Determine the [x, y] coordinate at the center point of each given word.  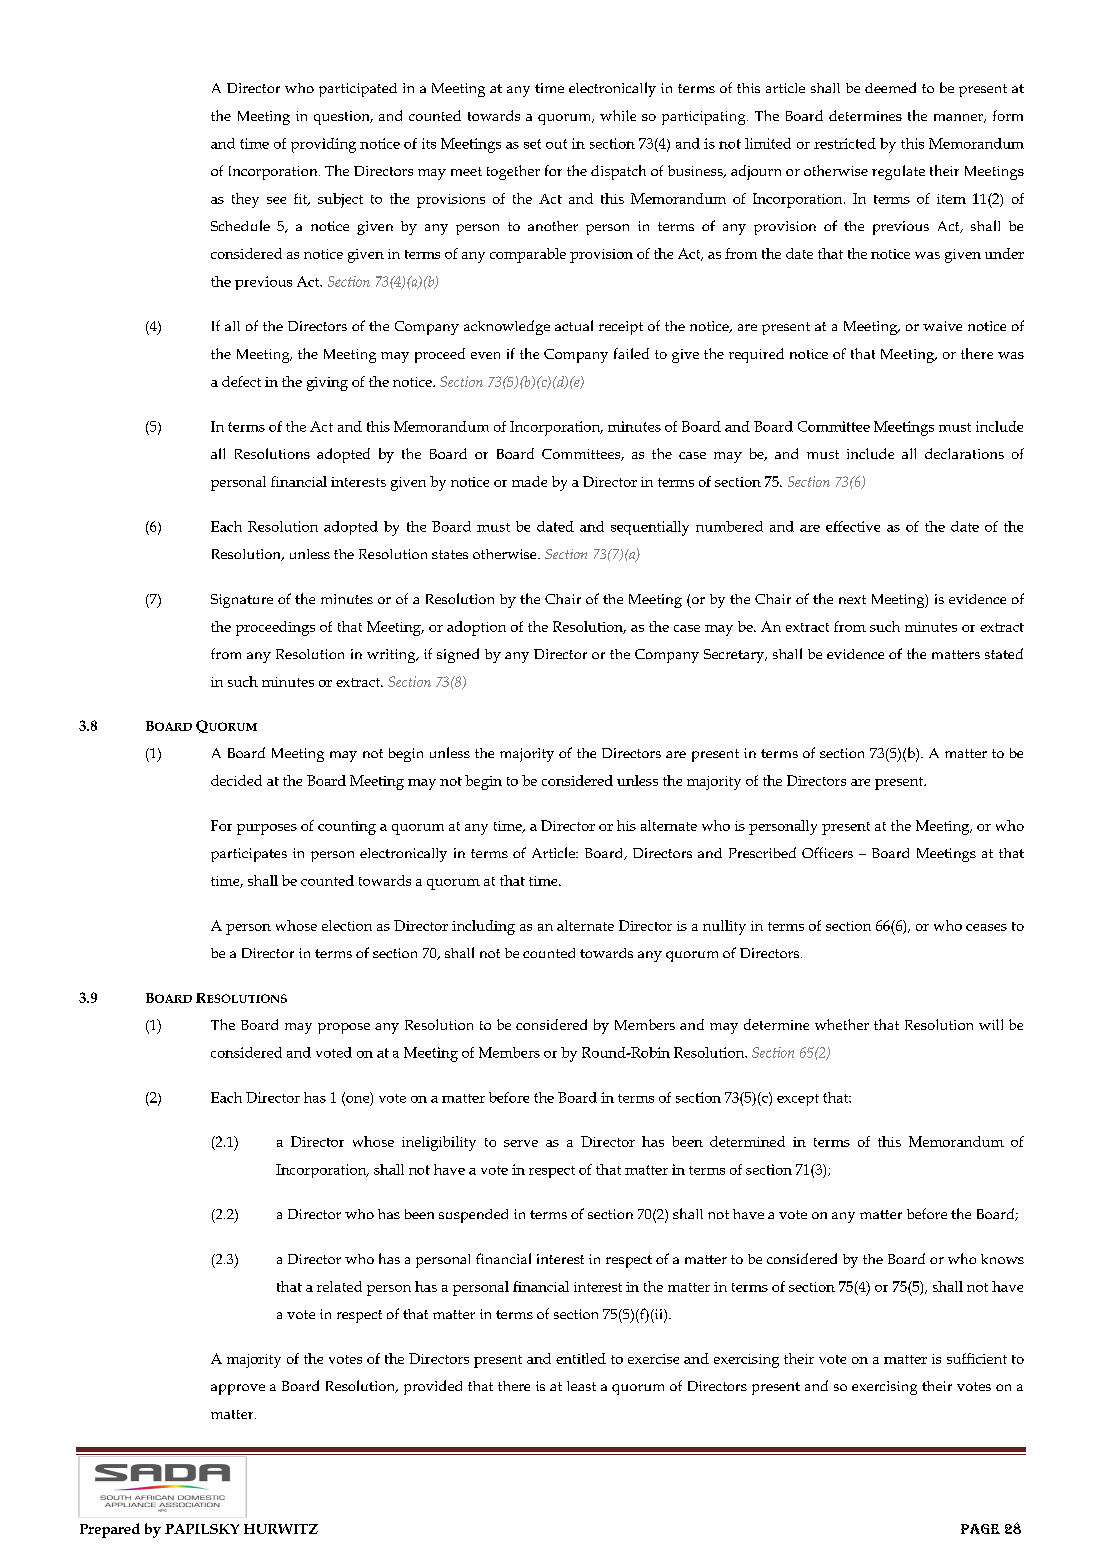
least [581, 1386]
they [245, 200]
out [556, 144]
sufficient [977, 1358]
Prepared [110, 1530]
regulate [898, 172]
